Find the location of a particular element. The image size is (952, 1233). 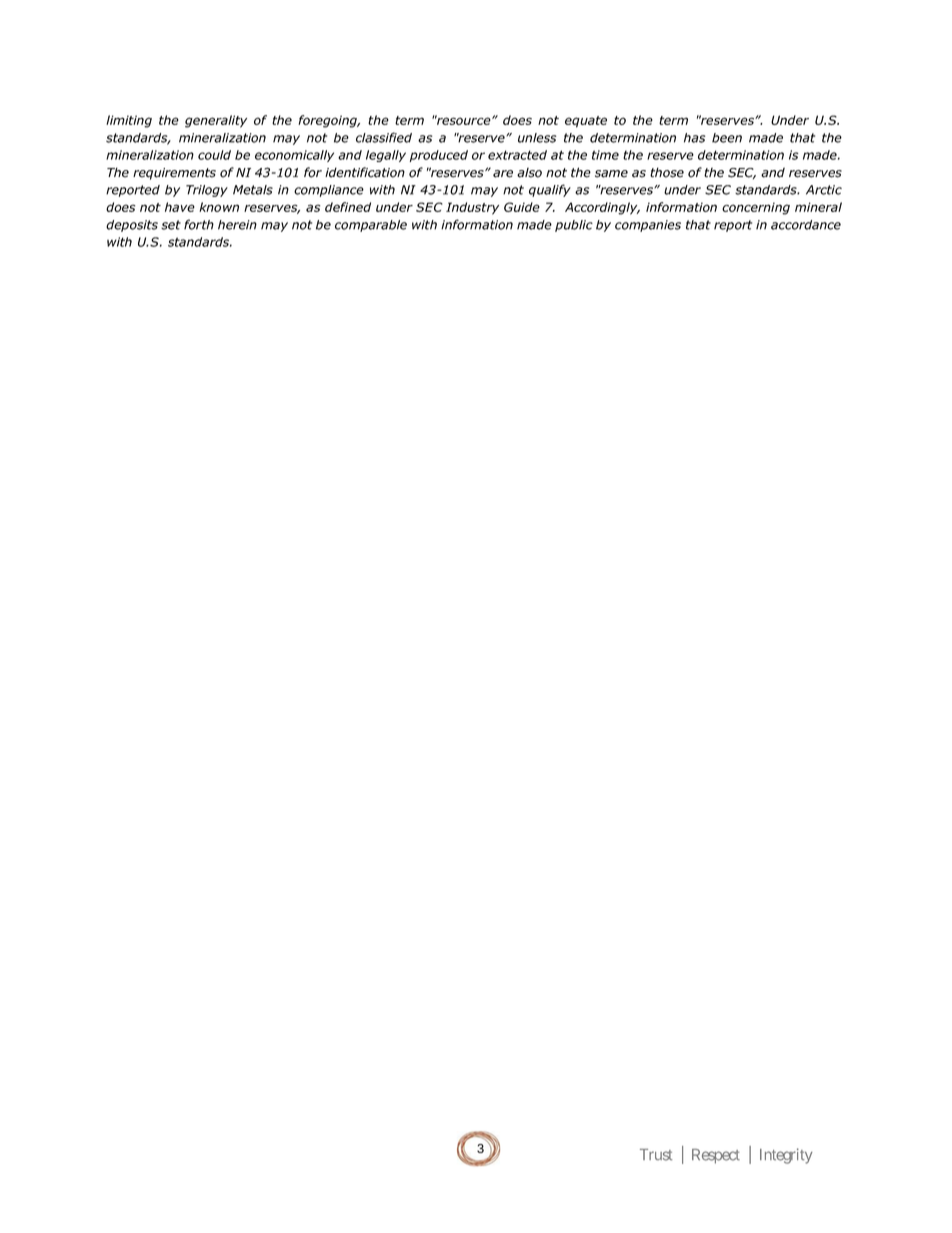

Respect is located at coordinates (716, 1156).
